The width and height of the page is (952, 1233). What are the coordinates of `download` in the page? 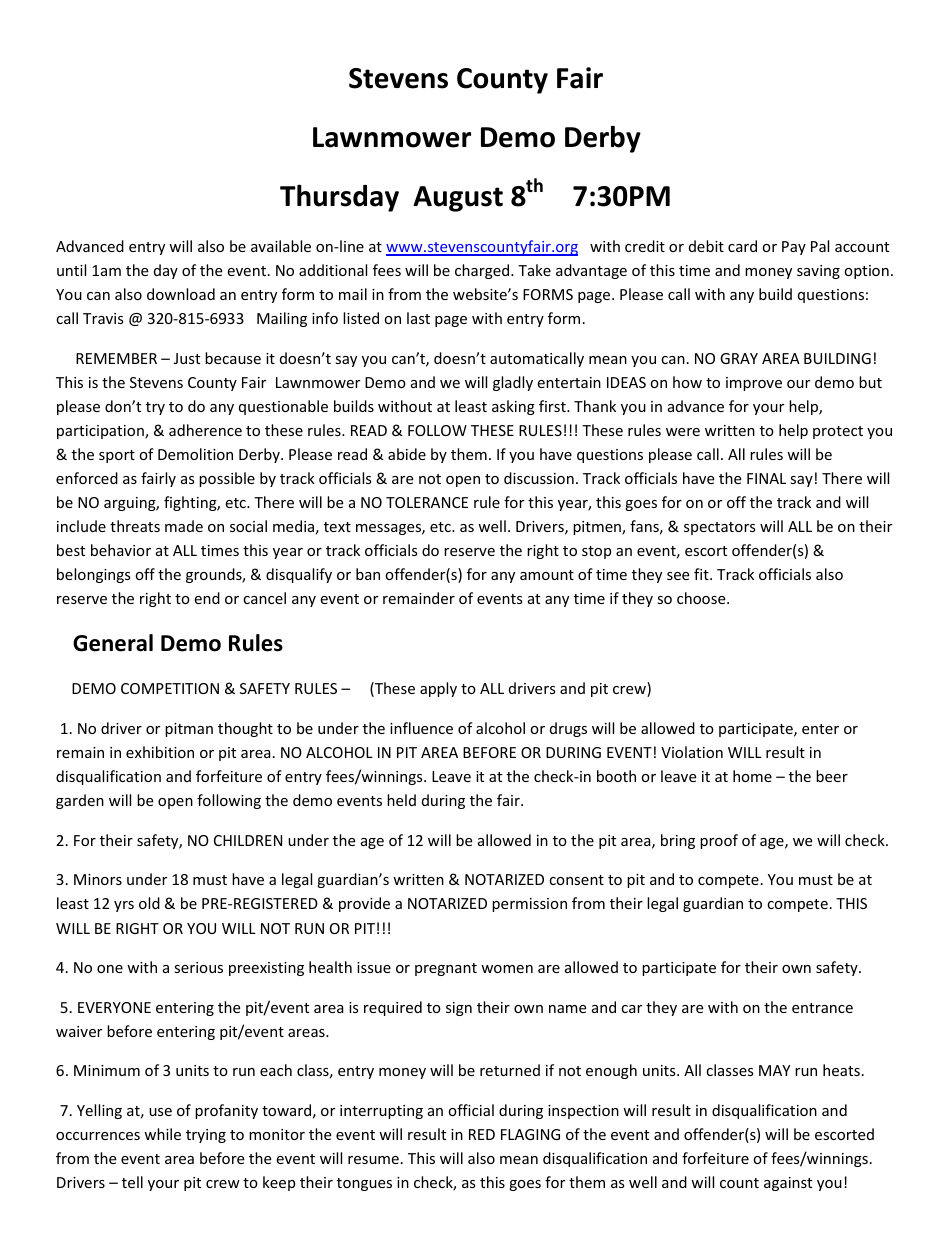 It's located at (181, 294).
